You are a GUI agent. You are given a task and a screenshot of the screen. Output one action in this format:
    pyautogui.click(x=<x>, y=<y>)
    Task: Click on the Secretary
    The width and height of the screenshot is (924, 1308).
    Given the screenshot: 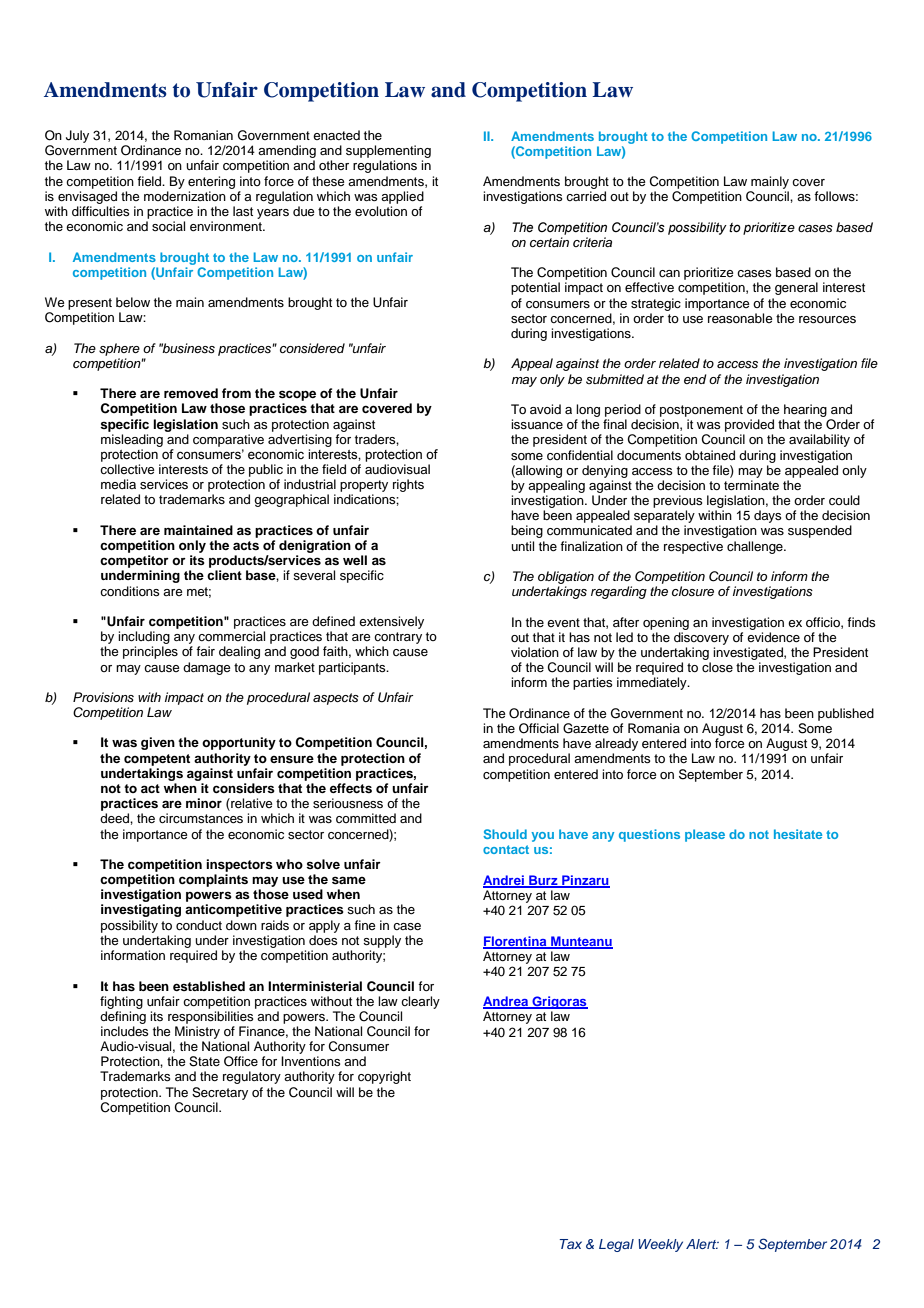 What is the action you would take?
    pyautogui.click(x=220, y=1093)
